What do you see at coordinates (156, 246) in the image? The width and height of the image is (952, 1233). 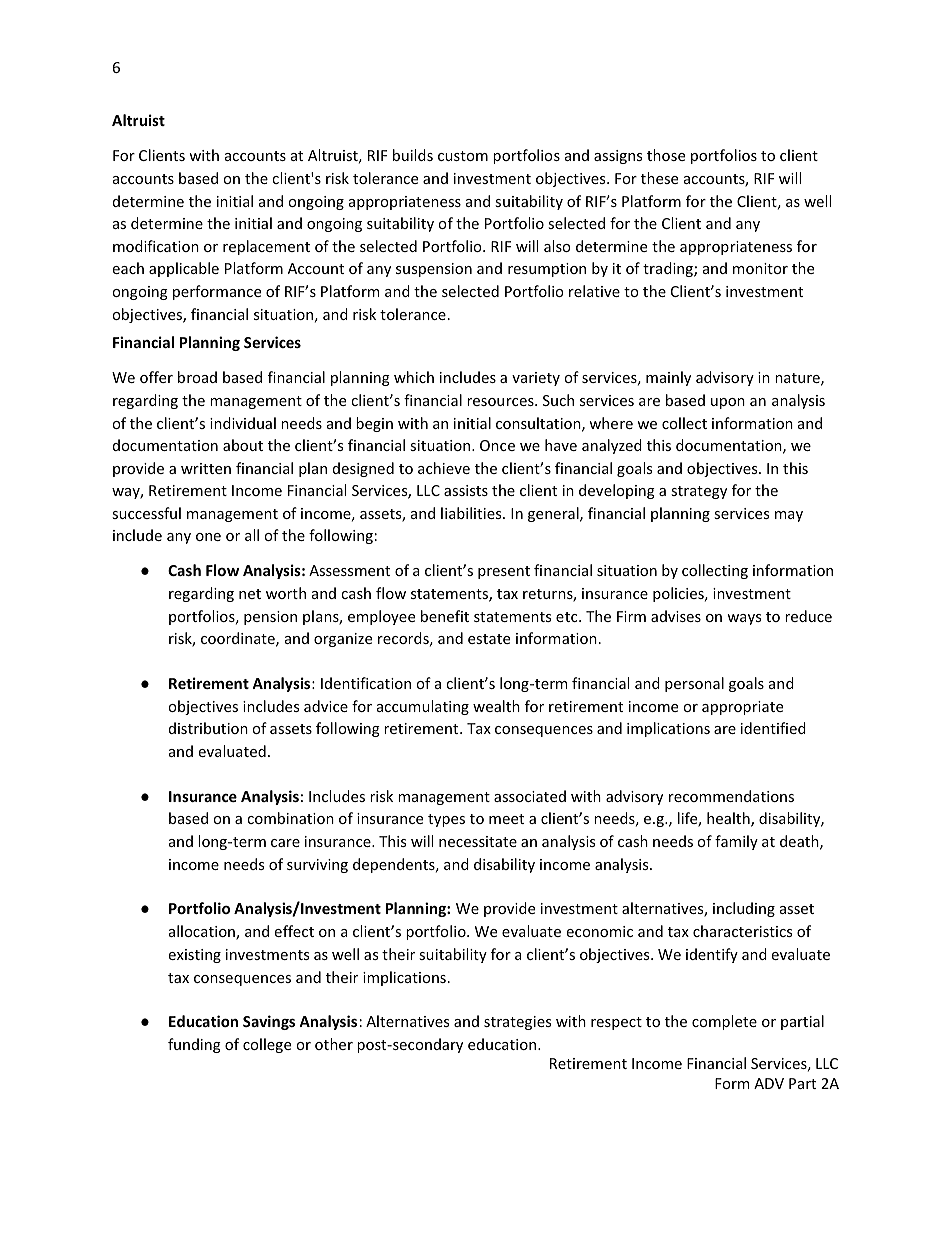 I see `modification` at bounding box center [156, 246].
